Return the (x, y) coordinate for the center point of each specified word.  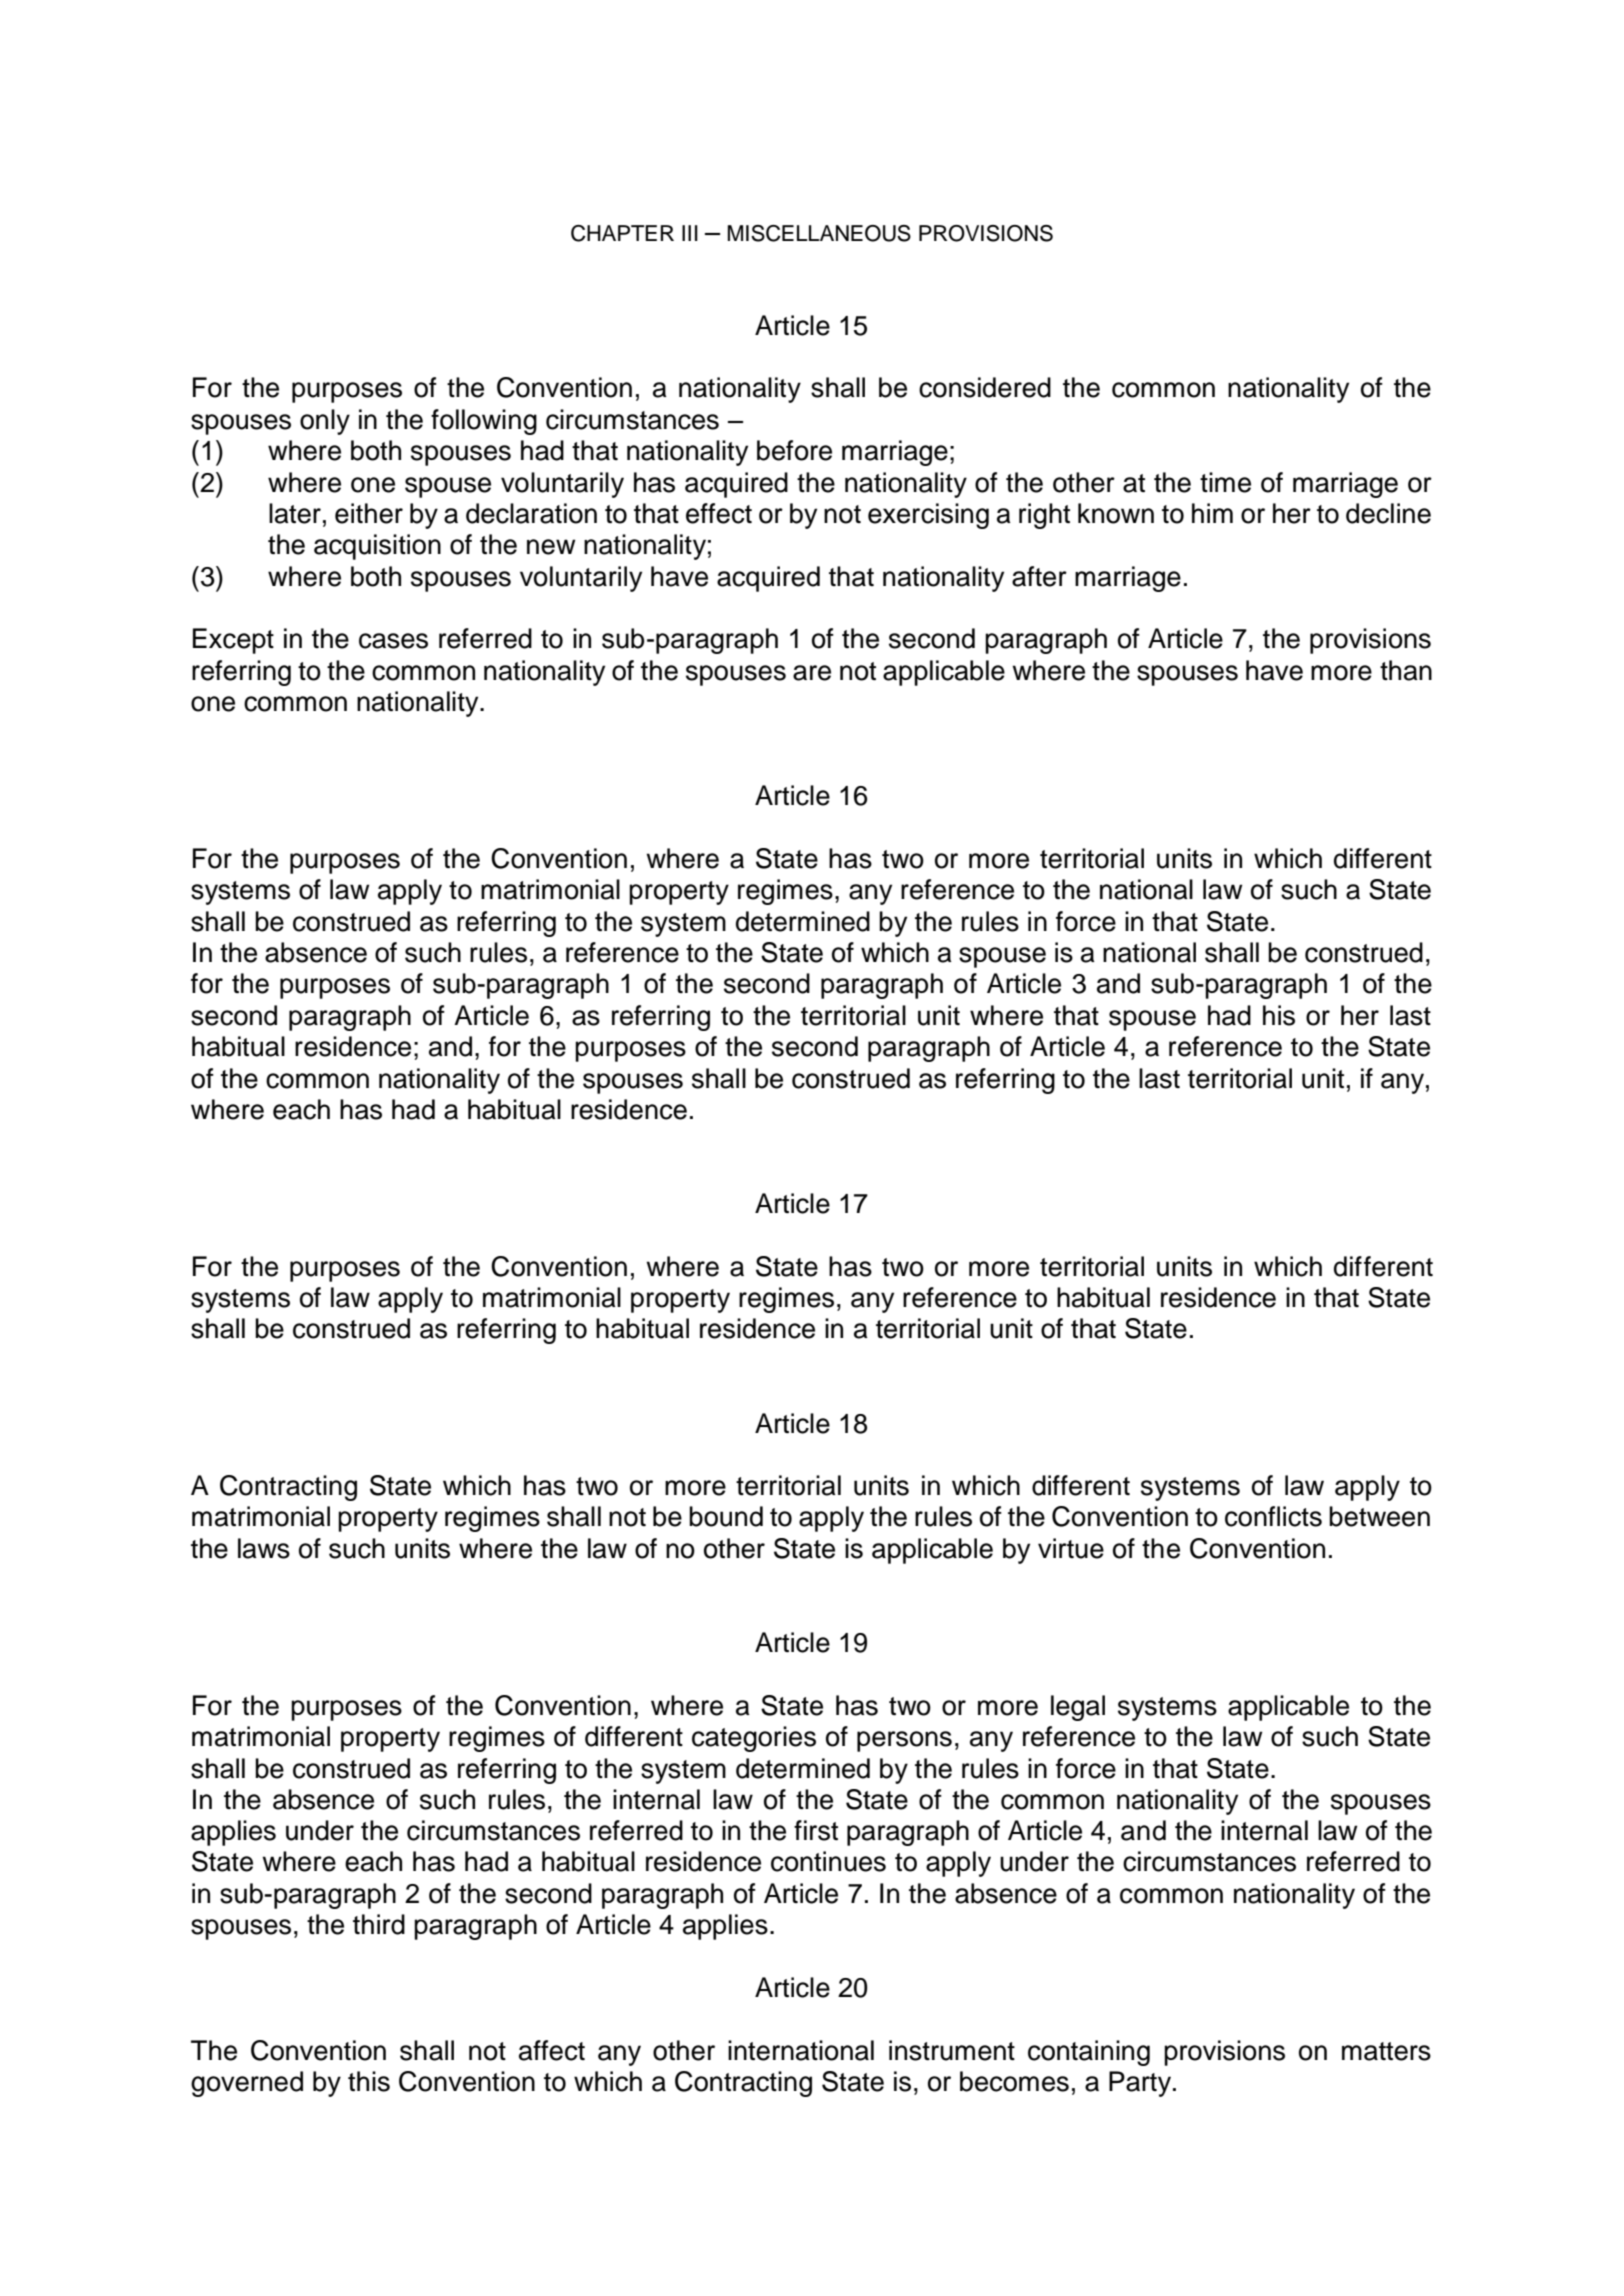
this (369, 2081)
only (325, 422)
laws (264, 1548)
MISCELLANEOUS (819, 233)
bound (726, 1516)
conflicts (1273, 1516)
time (1225, 482)
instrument (952, 2050)
